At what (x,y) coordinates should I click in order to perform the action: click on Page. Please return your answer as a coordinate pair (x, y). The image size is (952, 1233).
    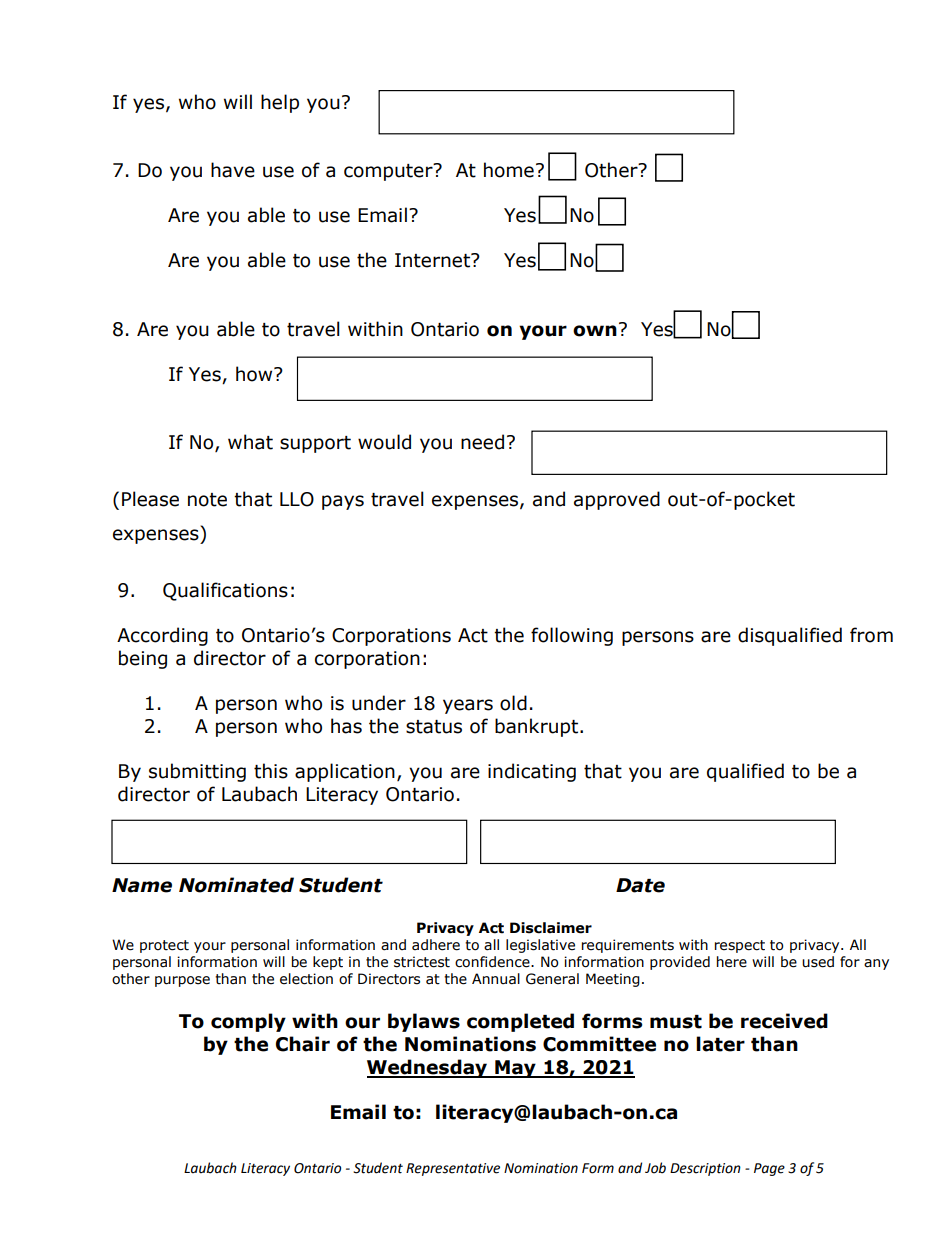
    Looking at the image, I should click on (769, 1169).
